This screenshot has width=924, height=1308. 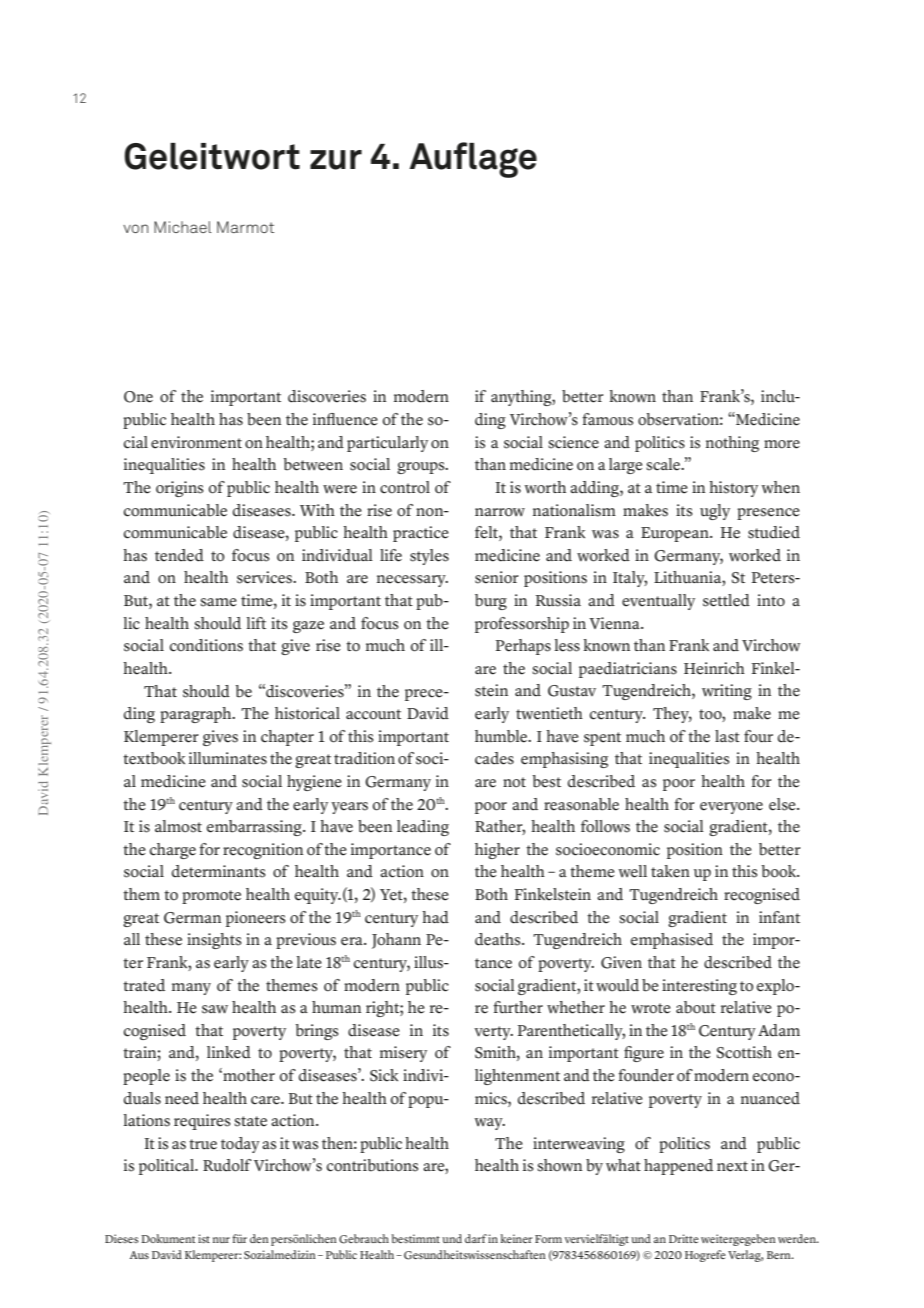 What do you see at coordinates (548, 1239) in the screenshot?
I see `Form` at bounding box center [548, 1239].
